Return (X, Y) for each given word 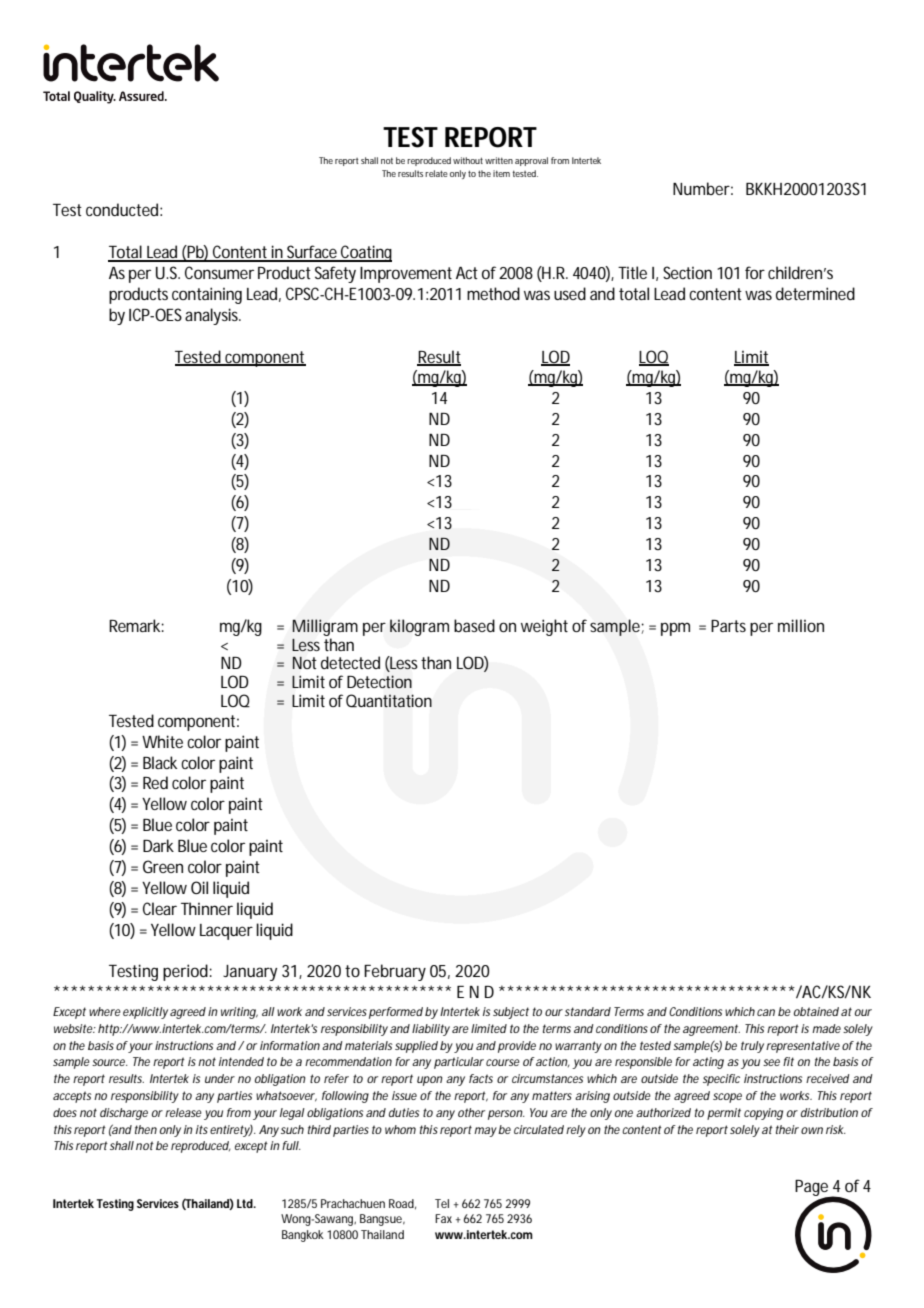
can (766, 1012)
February (395, 972)
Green (163, 866)
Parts (728, 626)
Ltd (246, 1203)
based (474, 625)
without (468, 160)
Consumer (219, 272)
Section (687, 272)
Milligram (325, 629)
